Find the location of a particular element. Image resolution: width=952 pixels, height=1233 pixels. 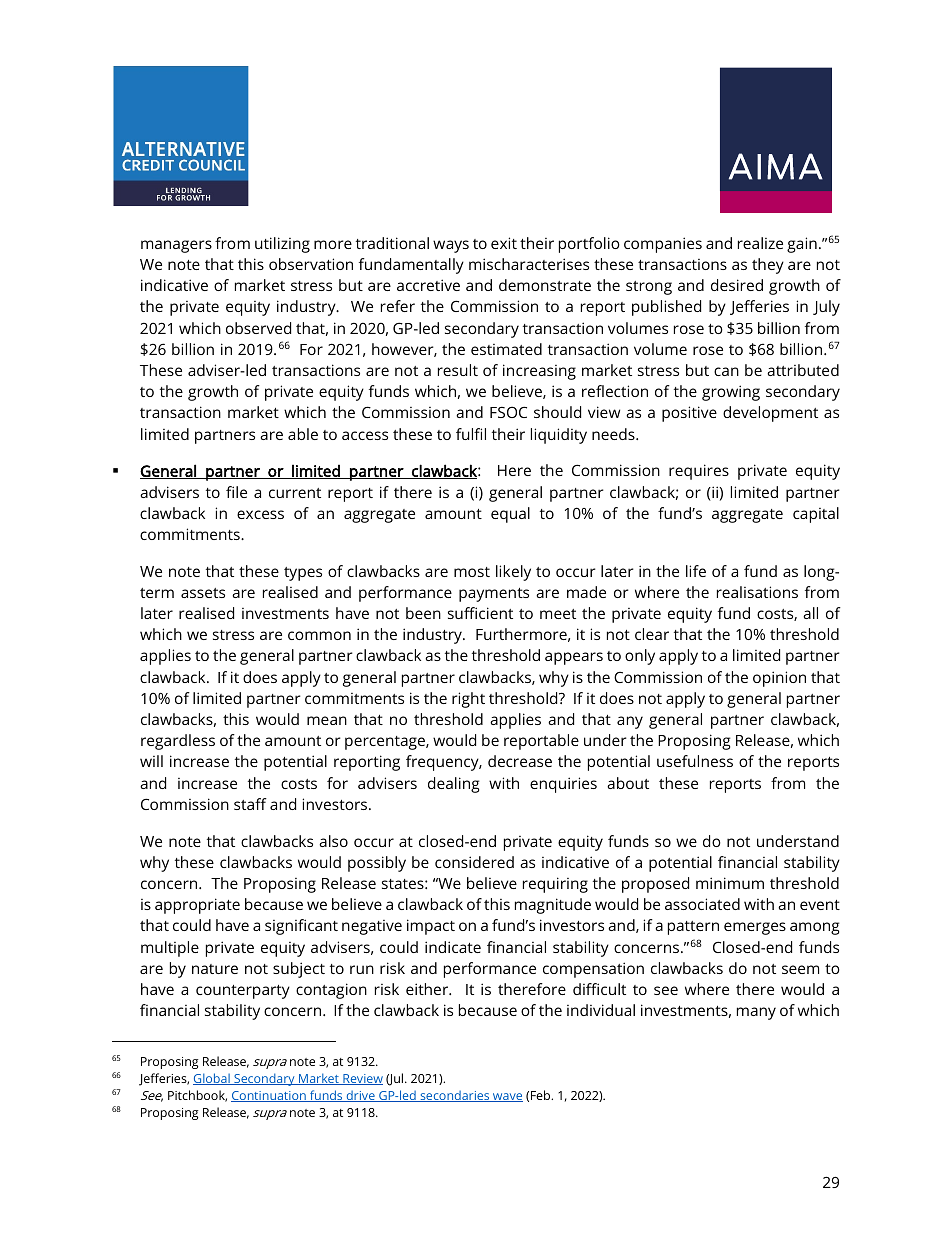

fulfil is located at coordinates (471, 434).
